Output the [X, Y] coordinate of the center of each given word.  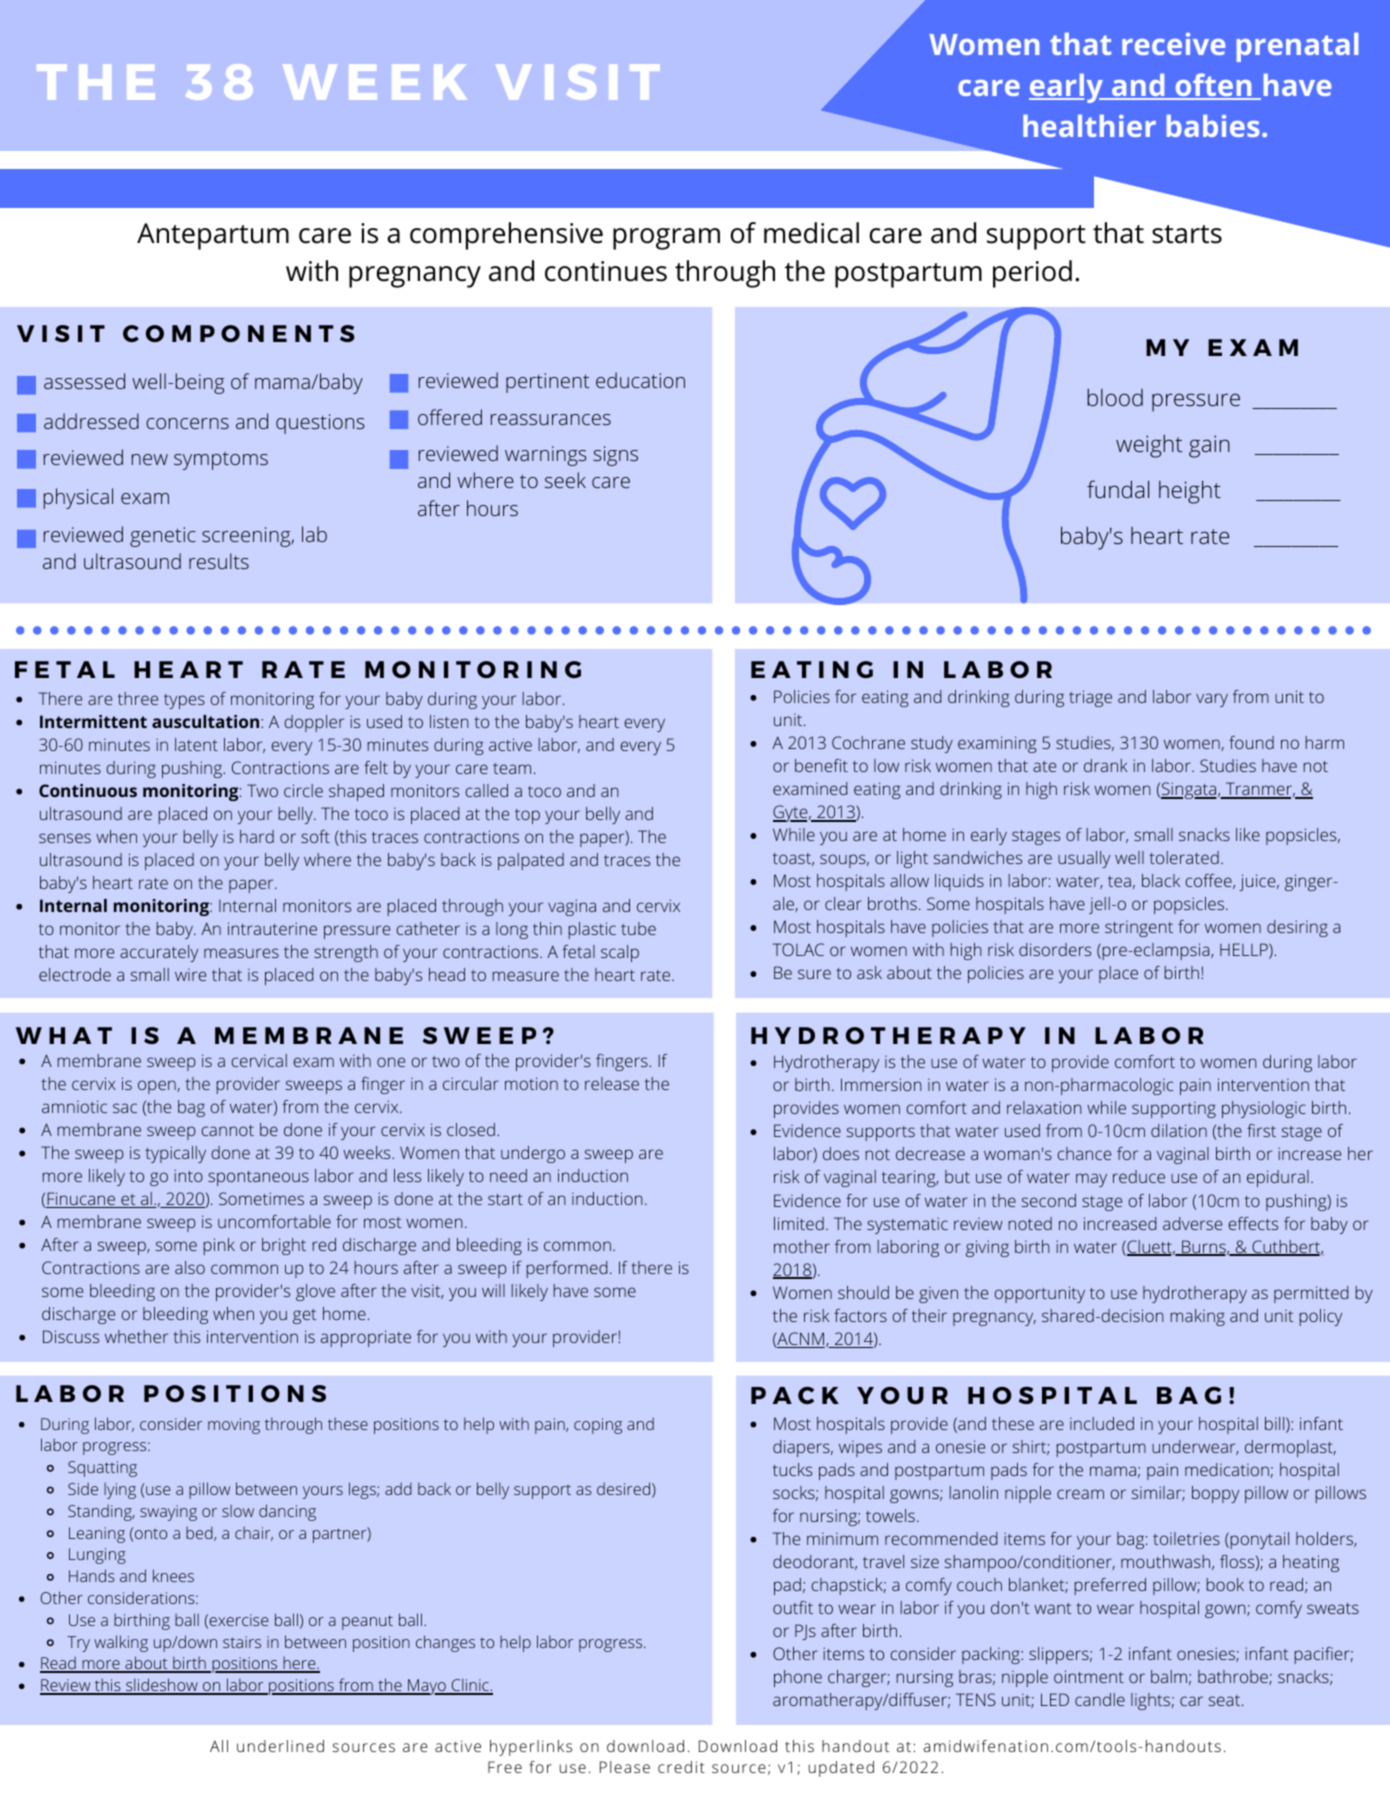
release [612, 1083]
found [1251, 742]
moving [234, 1426]
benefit [821, 765]
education [640, 380]
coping [598, 1426]
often [1213, 86]
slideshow [162, 1686]
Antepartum [213, 236]
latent [196, 744]
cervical [259, 1060]
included [1102, 1423]
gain [1209, 446]
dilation [1179, 1130]
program [666, 239]
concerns [187, 423]
